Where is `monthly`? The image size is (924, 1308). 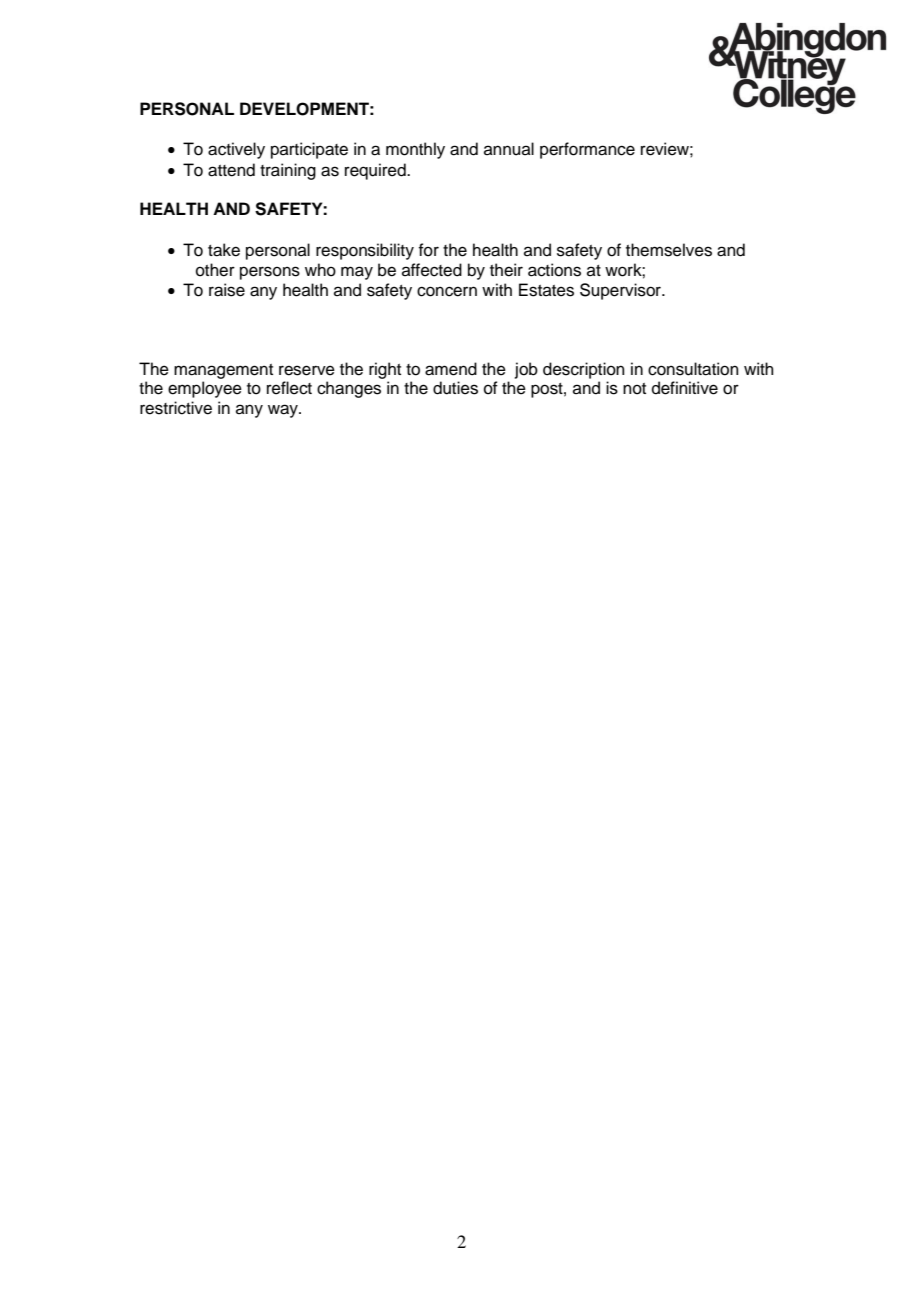 monthly is located at coordinates (415, 150).
